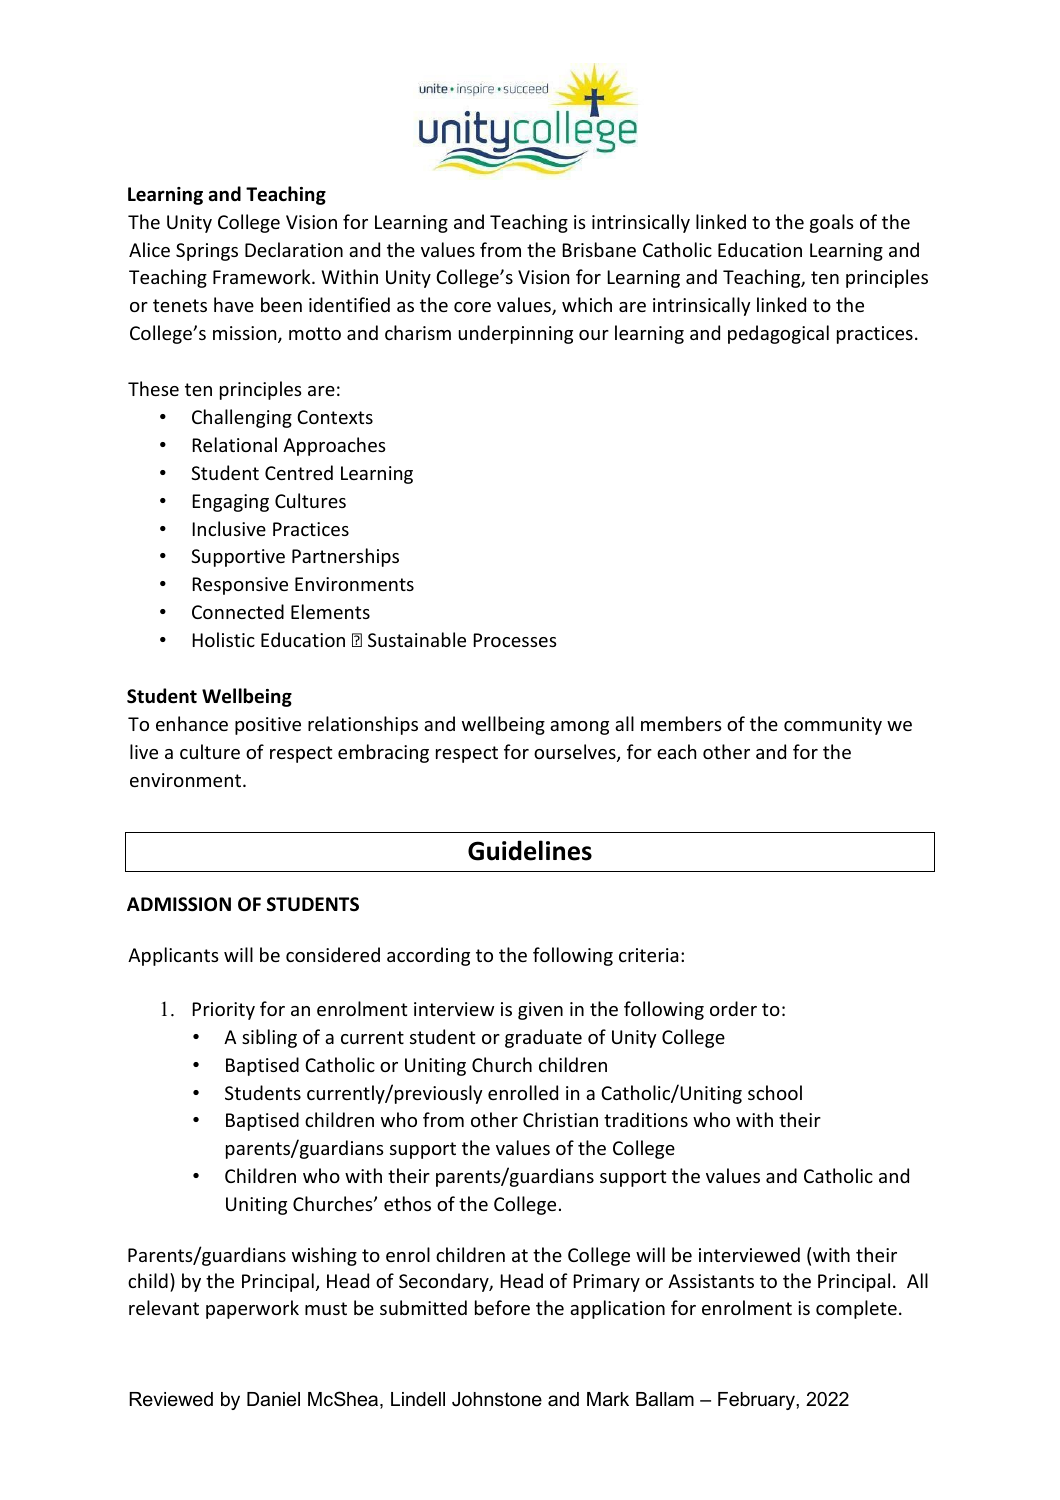 This screenshot has height=1500, width=1060. Describe the element at coordinates (207, 252) in the screenshot. I see `Springs` at that location.
